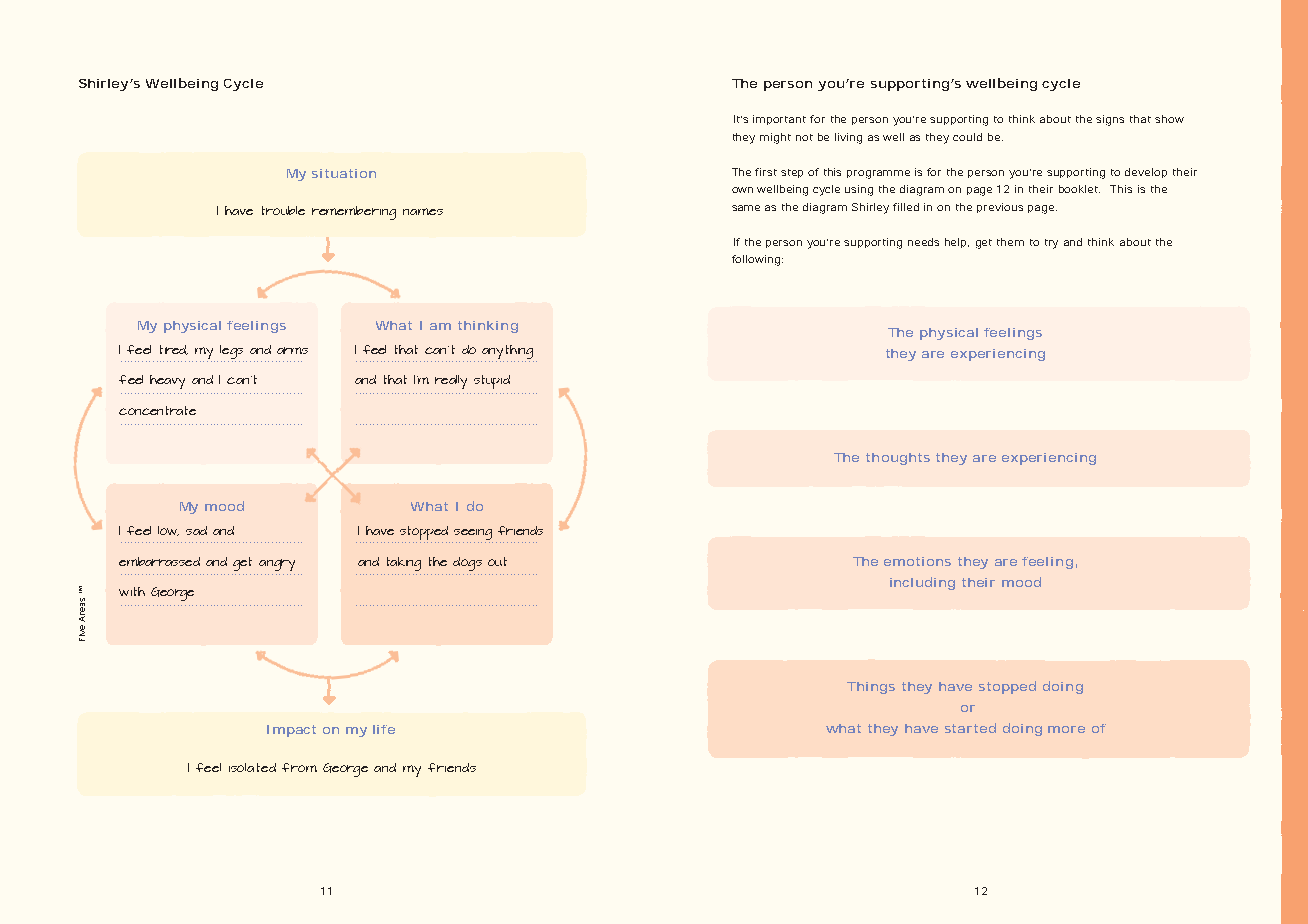  What do you see at coordinates (967, 137) in the image?
I see `could` at bounding box center [967, 137].
